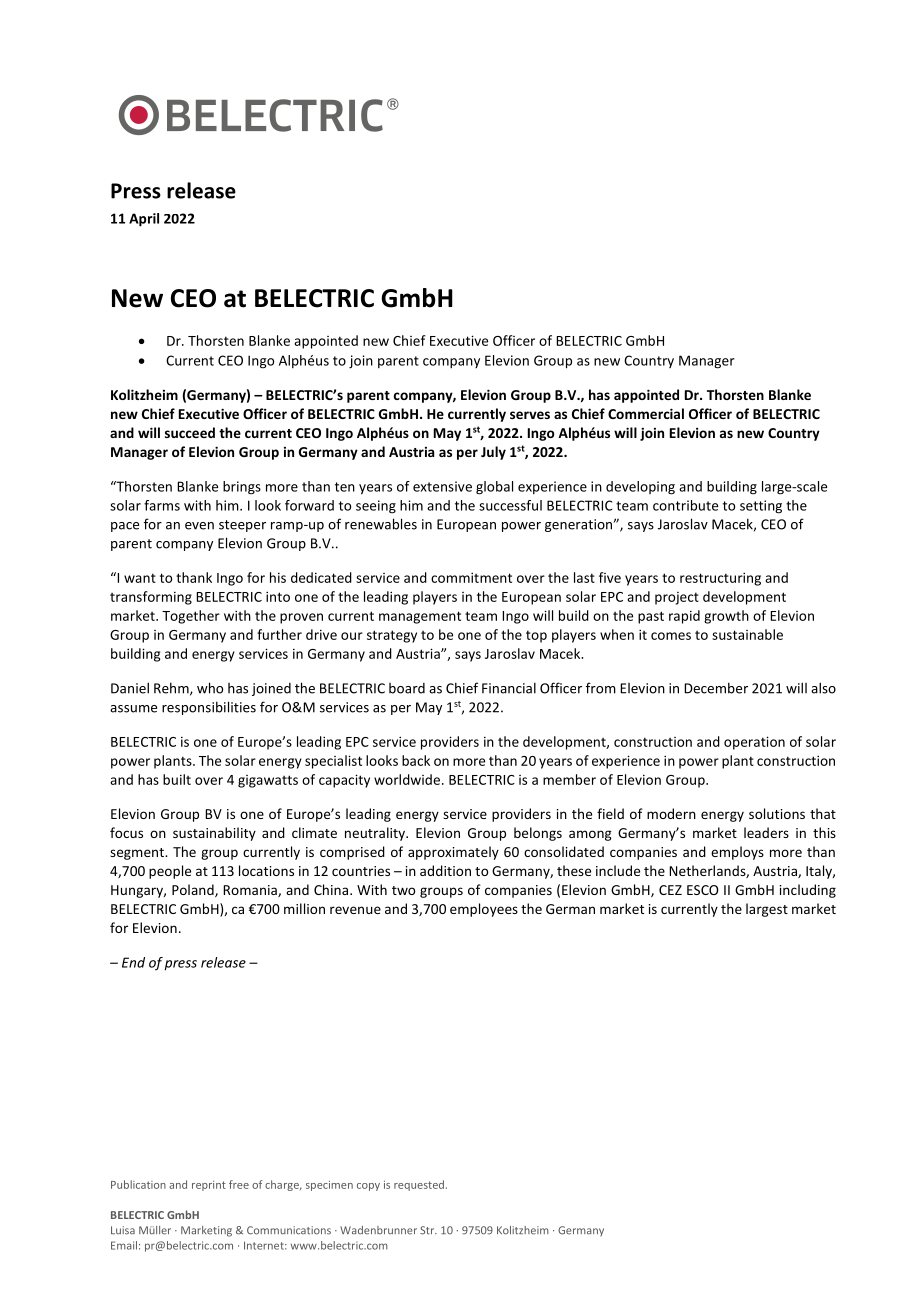 This document has width=924, height=1308. I want to click on including, so click(808, 891).
